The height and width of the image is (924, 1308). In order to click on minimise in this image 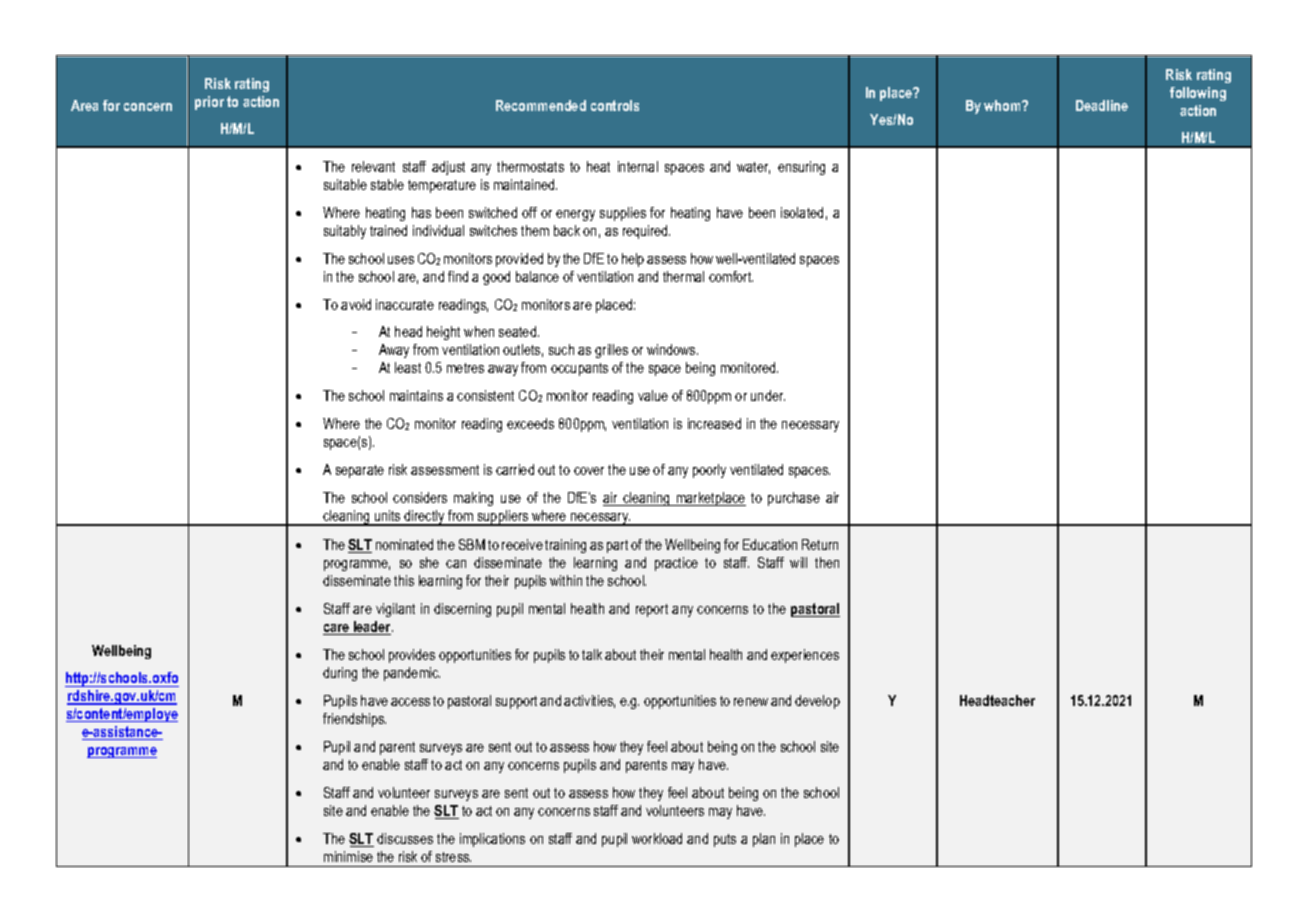, I will do `click(348, 856)`.
